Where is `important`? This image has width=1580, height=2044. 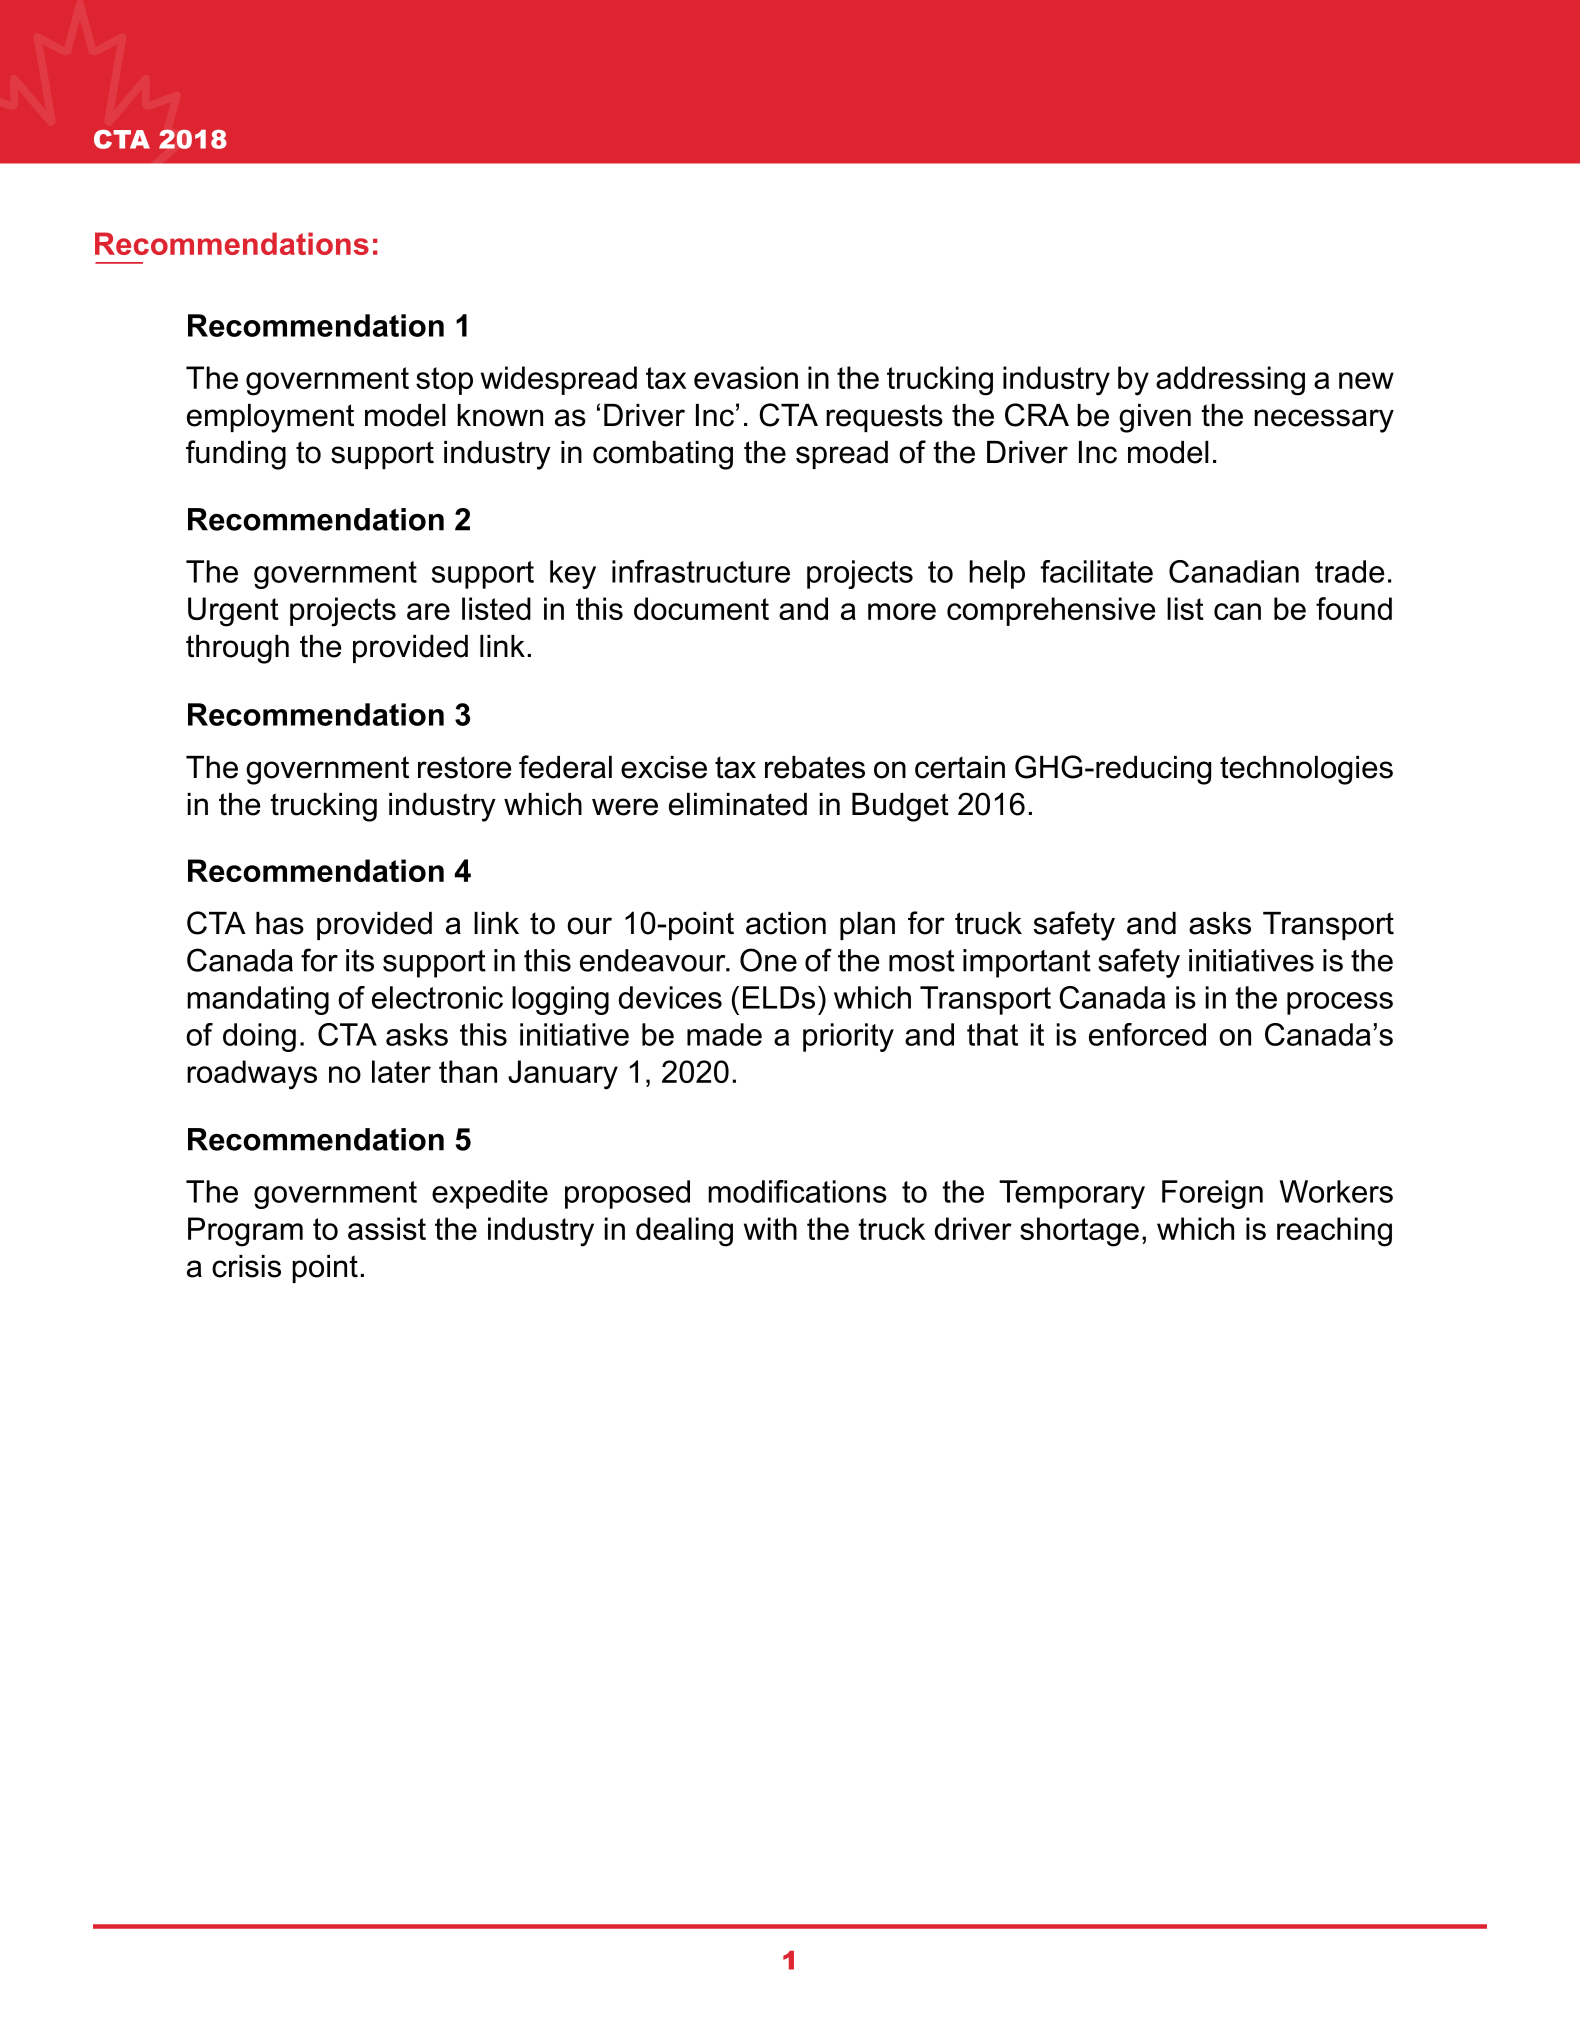
important is located at coordinates (1027, 963).
